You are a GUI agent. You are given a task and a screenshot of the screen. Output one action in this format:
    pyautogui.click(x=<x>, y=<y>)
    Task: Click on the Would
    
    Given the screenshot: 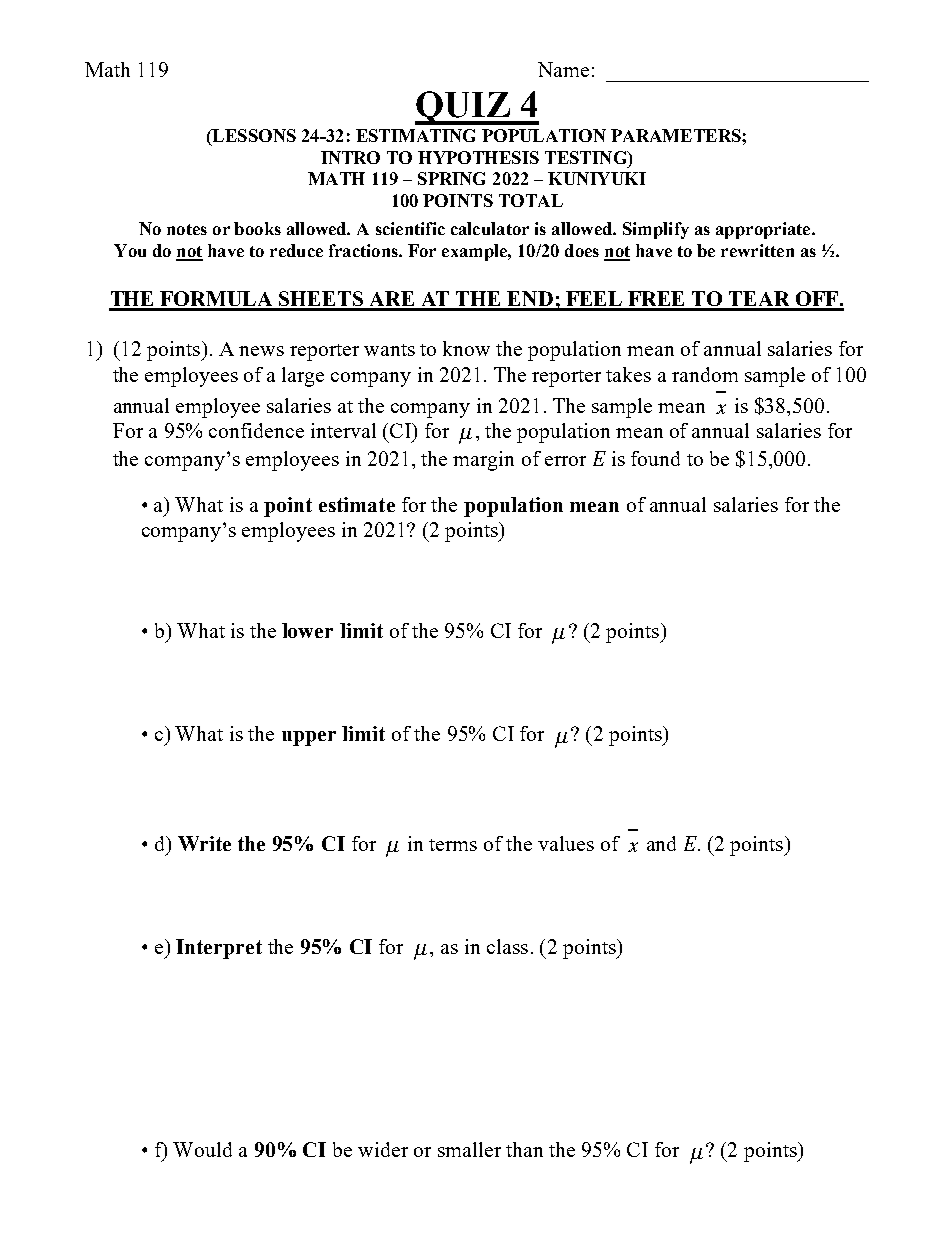 What is the action you would take?
    pyautogui.click(x=202, y=1149)
